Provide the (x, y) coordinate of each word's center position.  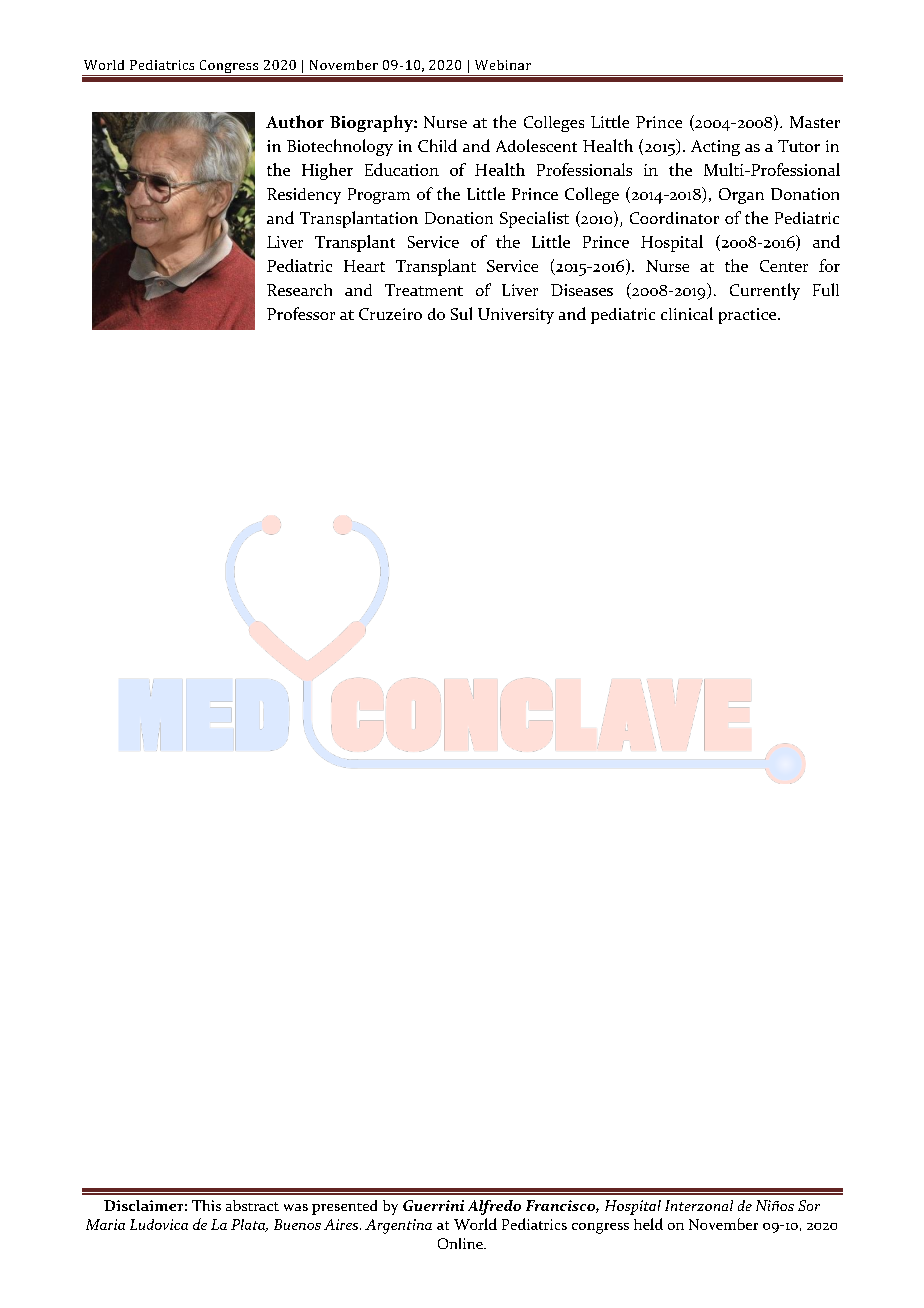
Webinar (503, 65)
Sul (461, 313)
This (206, 1205)
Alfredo (494, 1207)
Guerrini (433, 1205)
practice (749, 316)
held (648, 1224)
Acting (715, 148)
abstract (252, 1205)
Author (295, 121)
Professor (301, 313)
